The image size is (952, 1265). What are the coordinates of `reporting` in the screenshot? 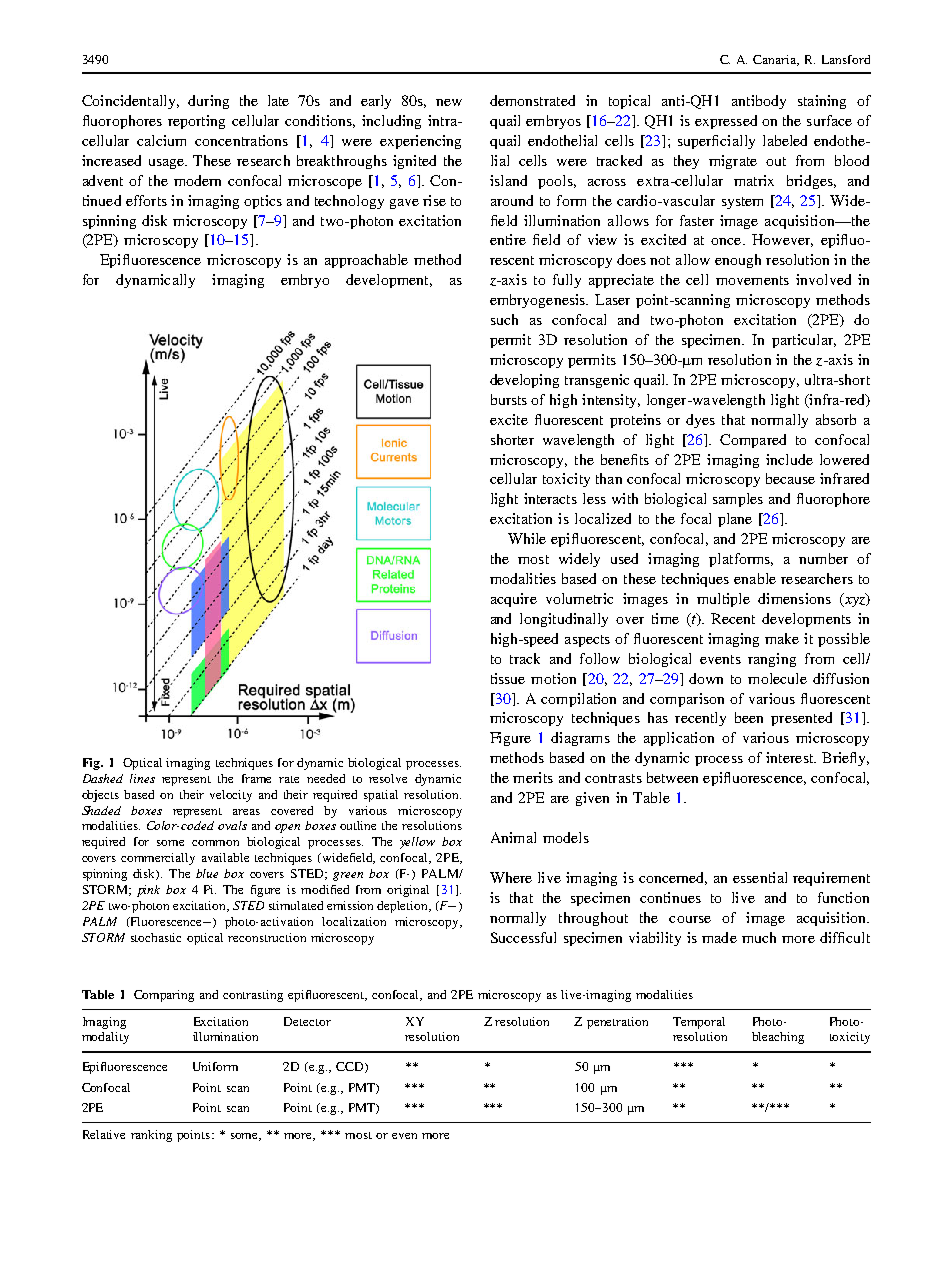 It's located at (196, 122).
